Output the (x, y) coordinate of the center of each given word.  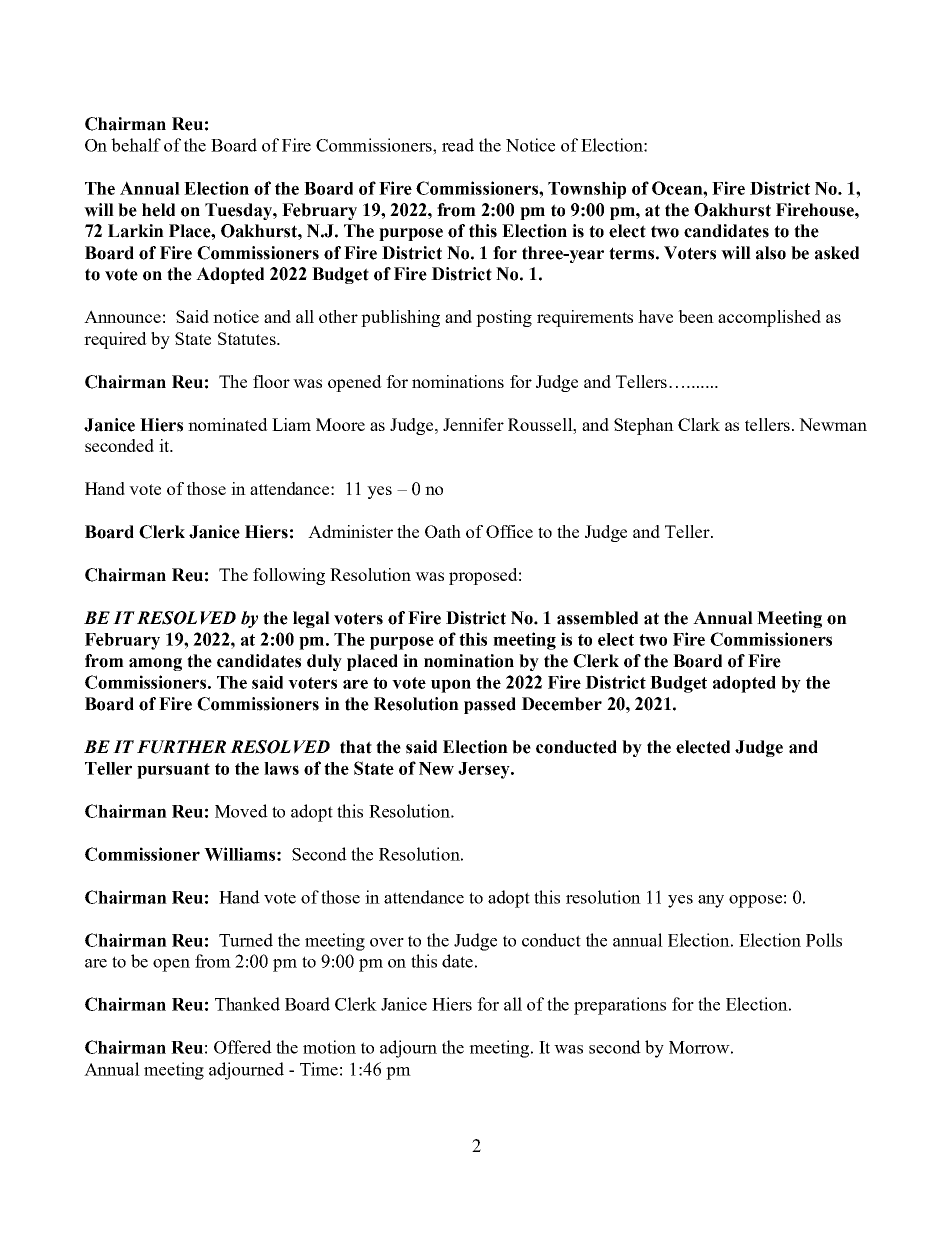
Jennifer (473, 424)
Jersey (485, 770)
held (158, 210)
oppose (755, 901)
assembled (597, 618)
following (289, 576)
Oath (443, 531)
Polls (824, 940)
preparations (620, 1006)
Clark (699, 424)
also (771, 253)
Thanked (247, 1004)
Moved (241, 811)
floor (271, 381)
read (458, 145)
